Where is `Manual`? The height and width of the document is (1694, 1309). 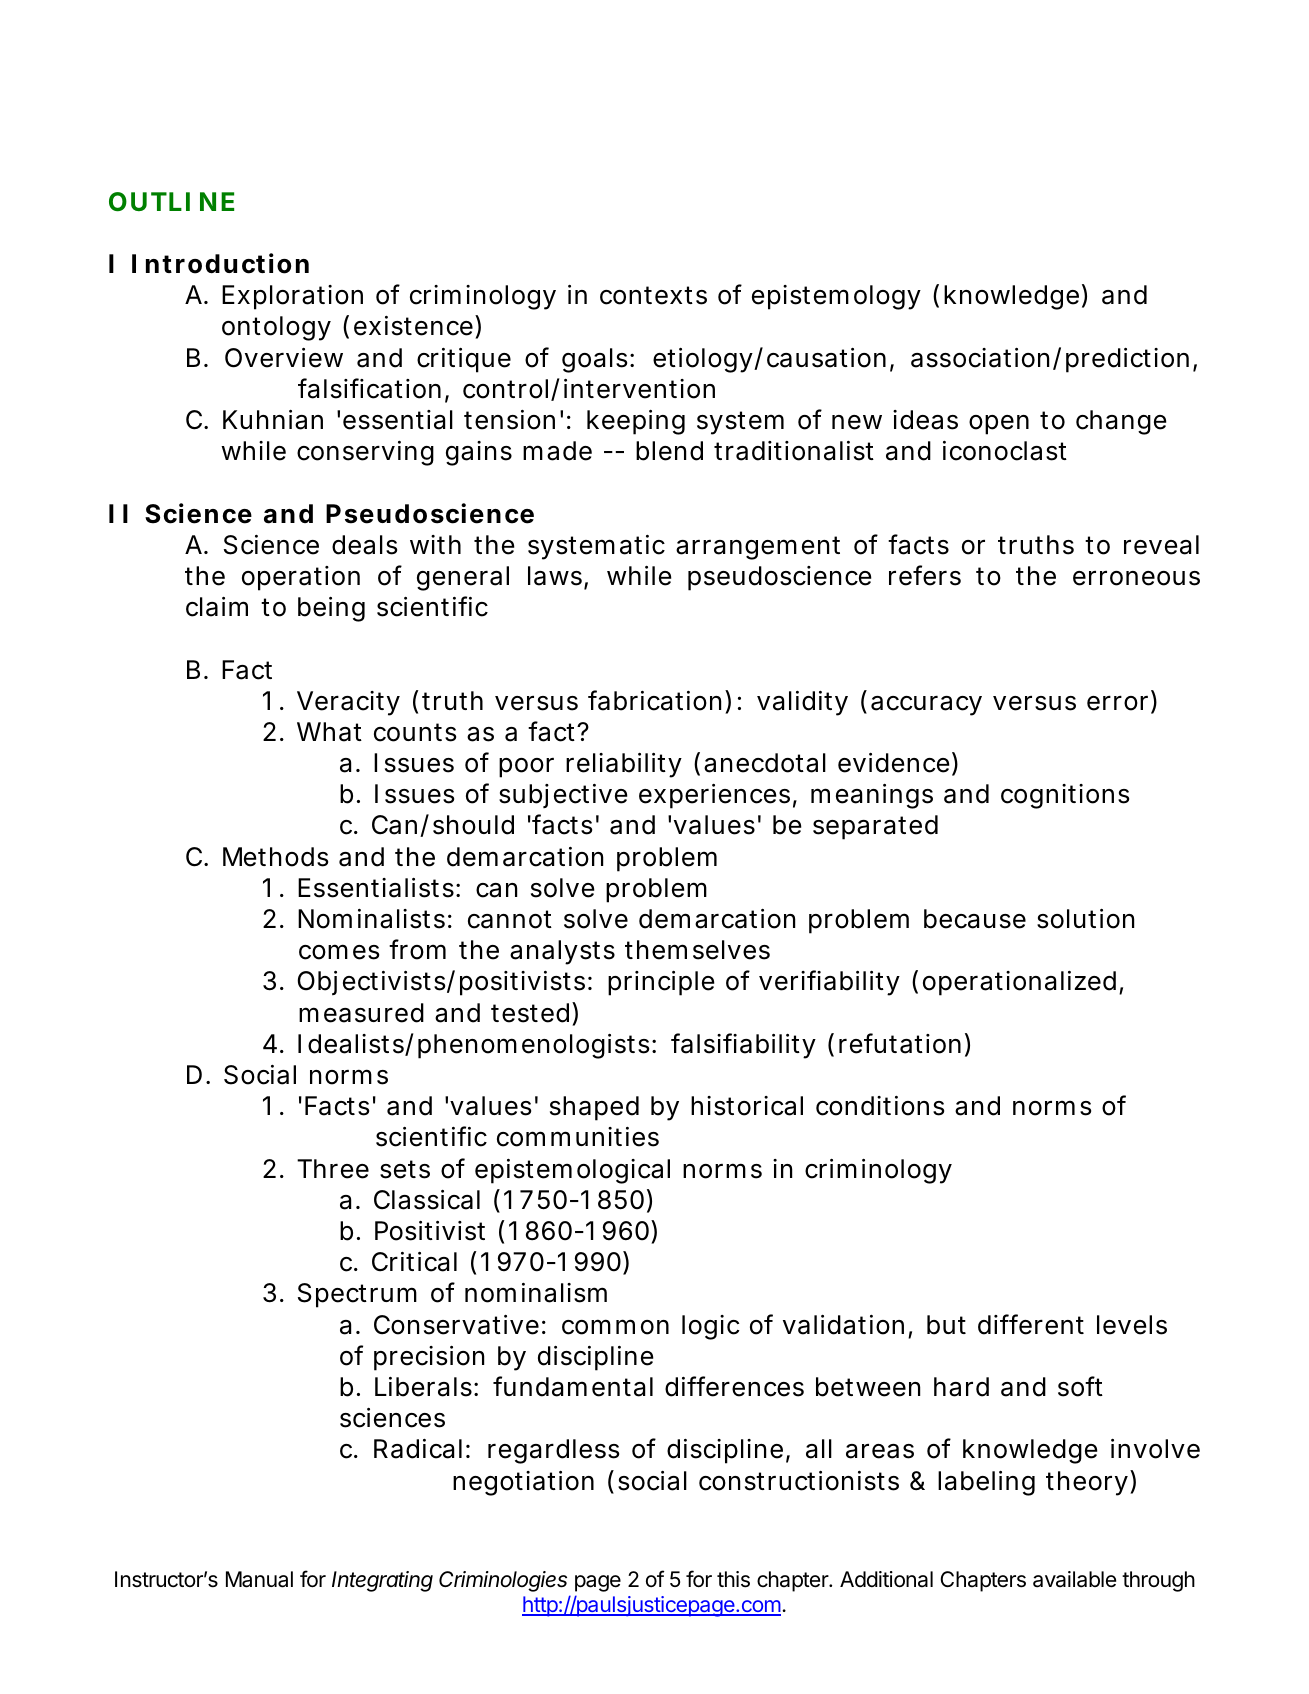 Manual is located at coordinates (259, 1579).
